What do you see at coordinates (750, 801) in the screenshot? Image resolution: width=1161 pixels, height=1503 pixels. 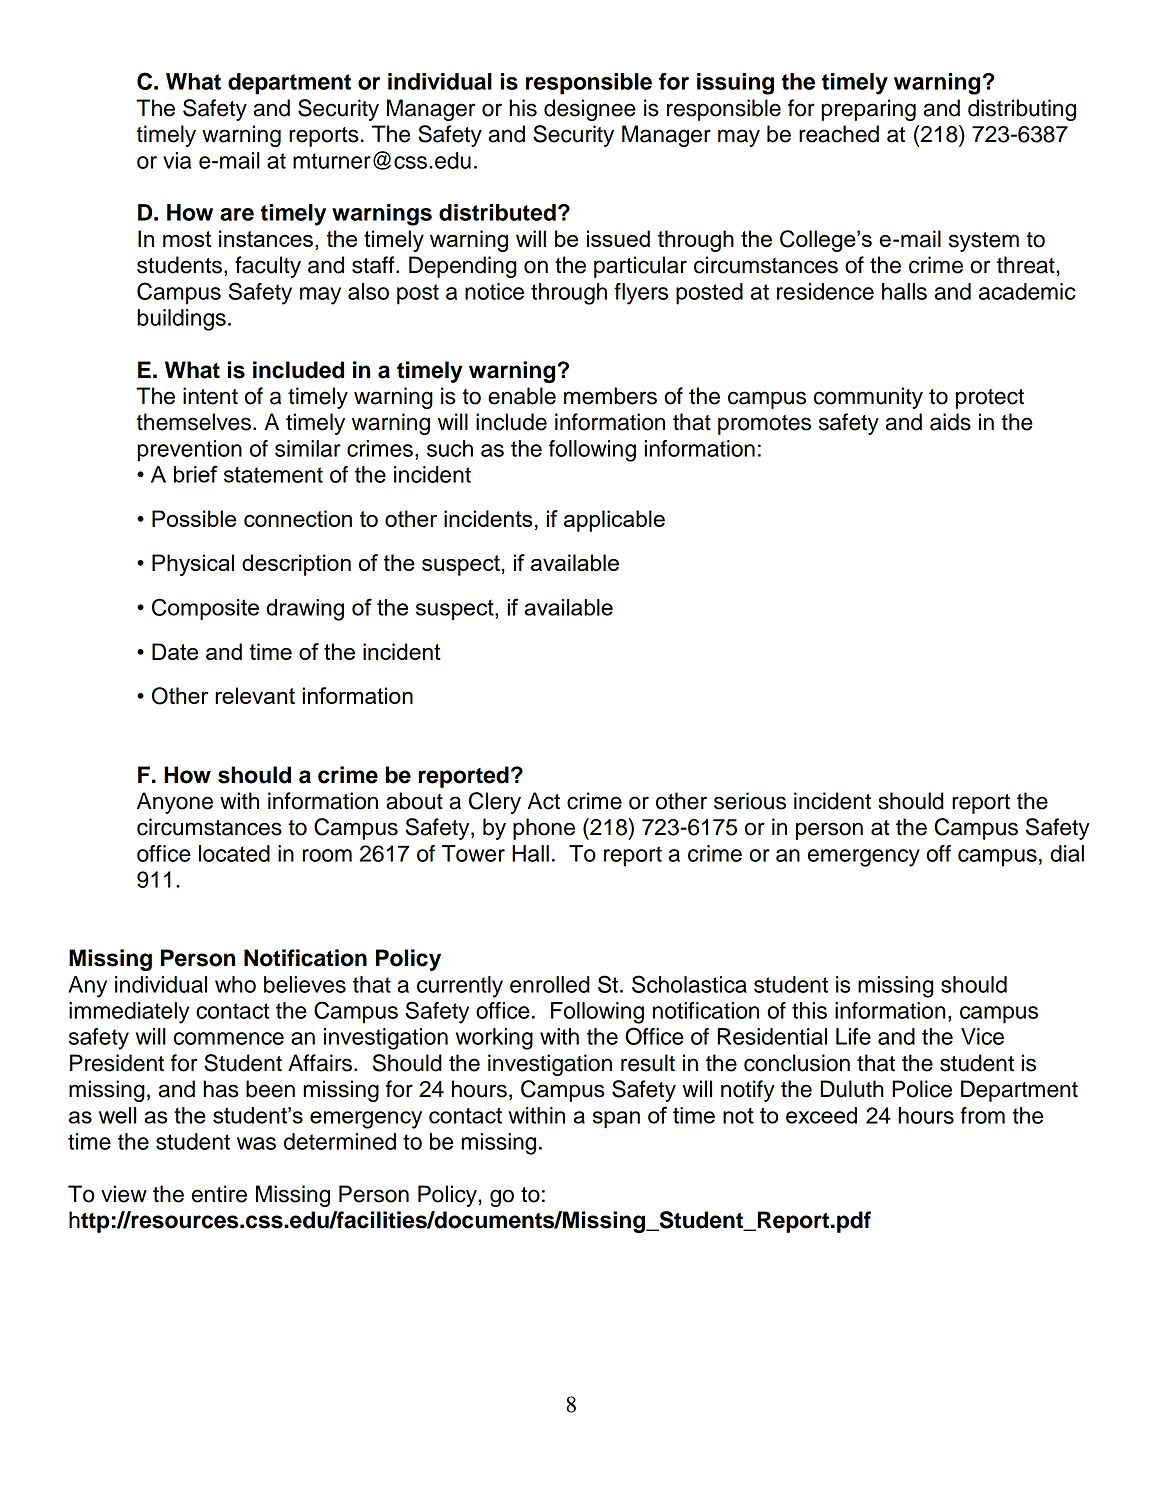 I see `serious` at bounding box center [750, 801].
